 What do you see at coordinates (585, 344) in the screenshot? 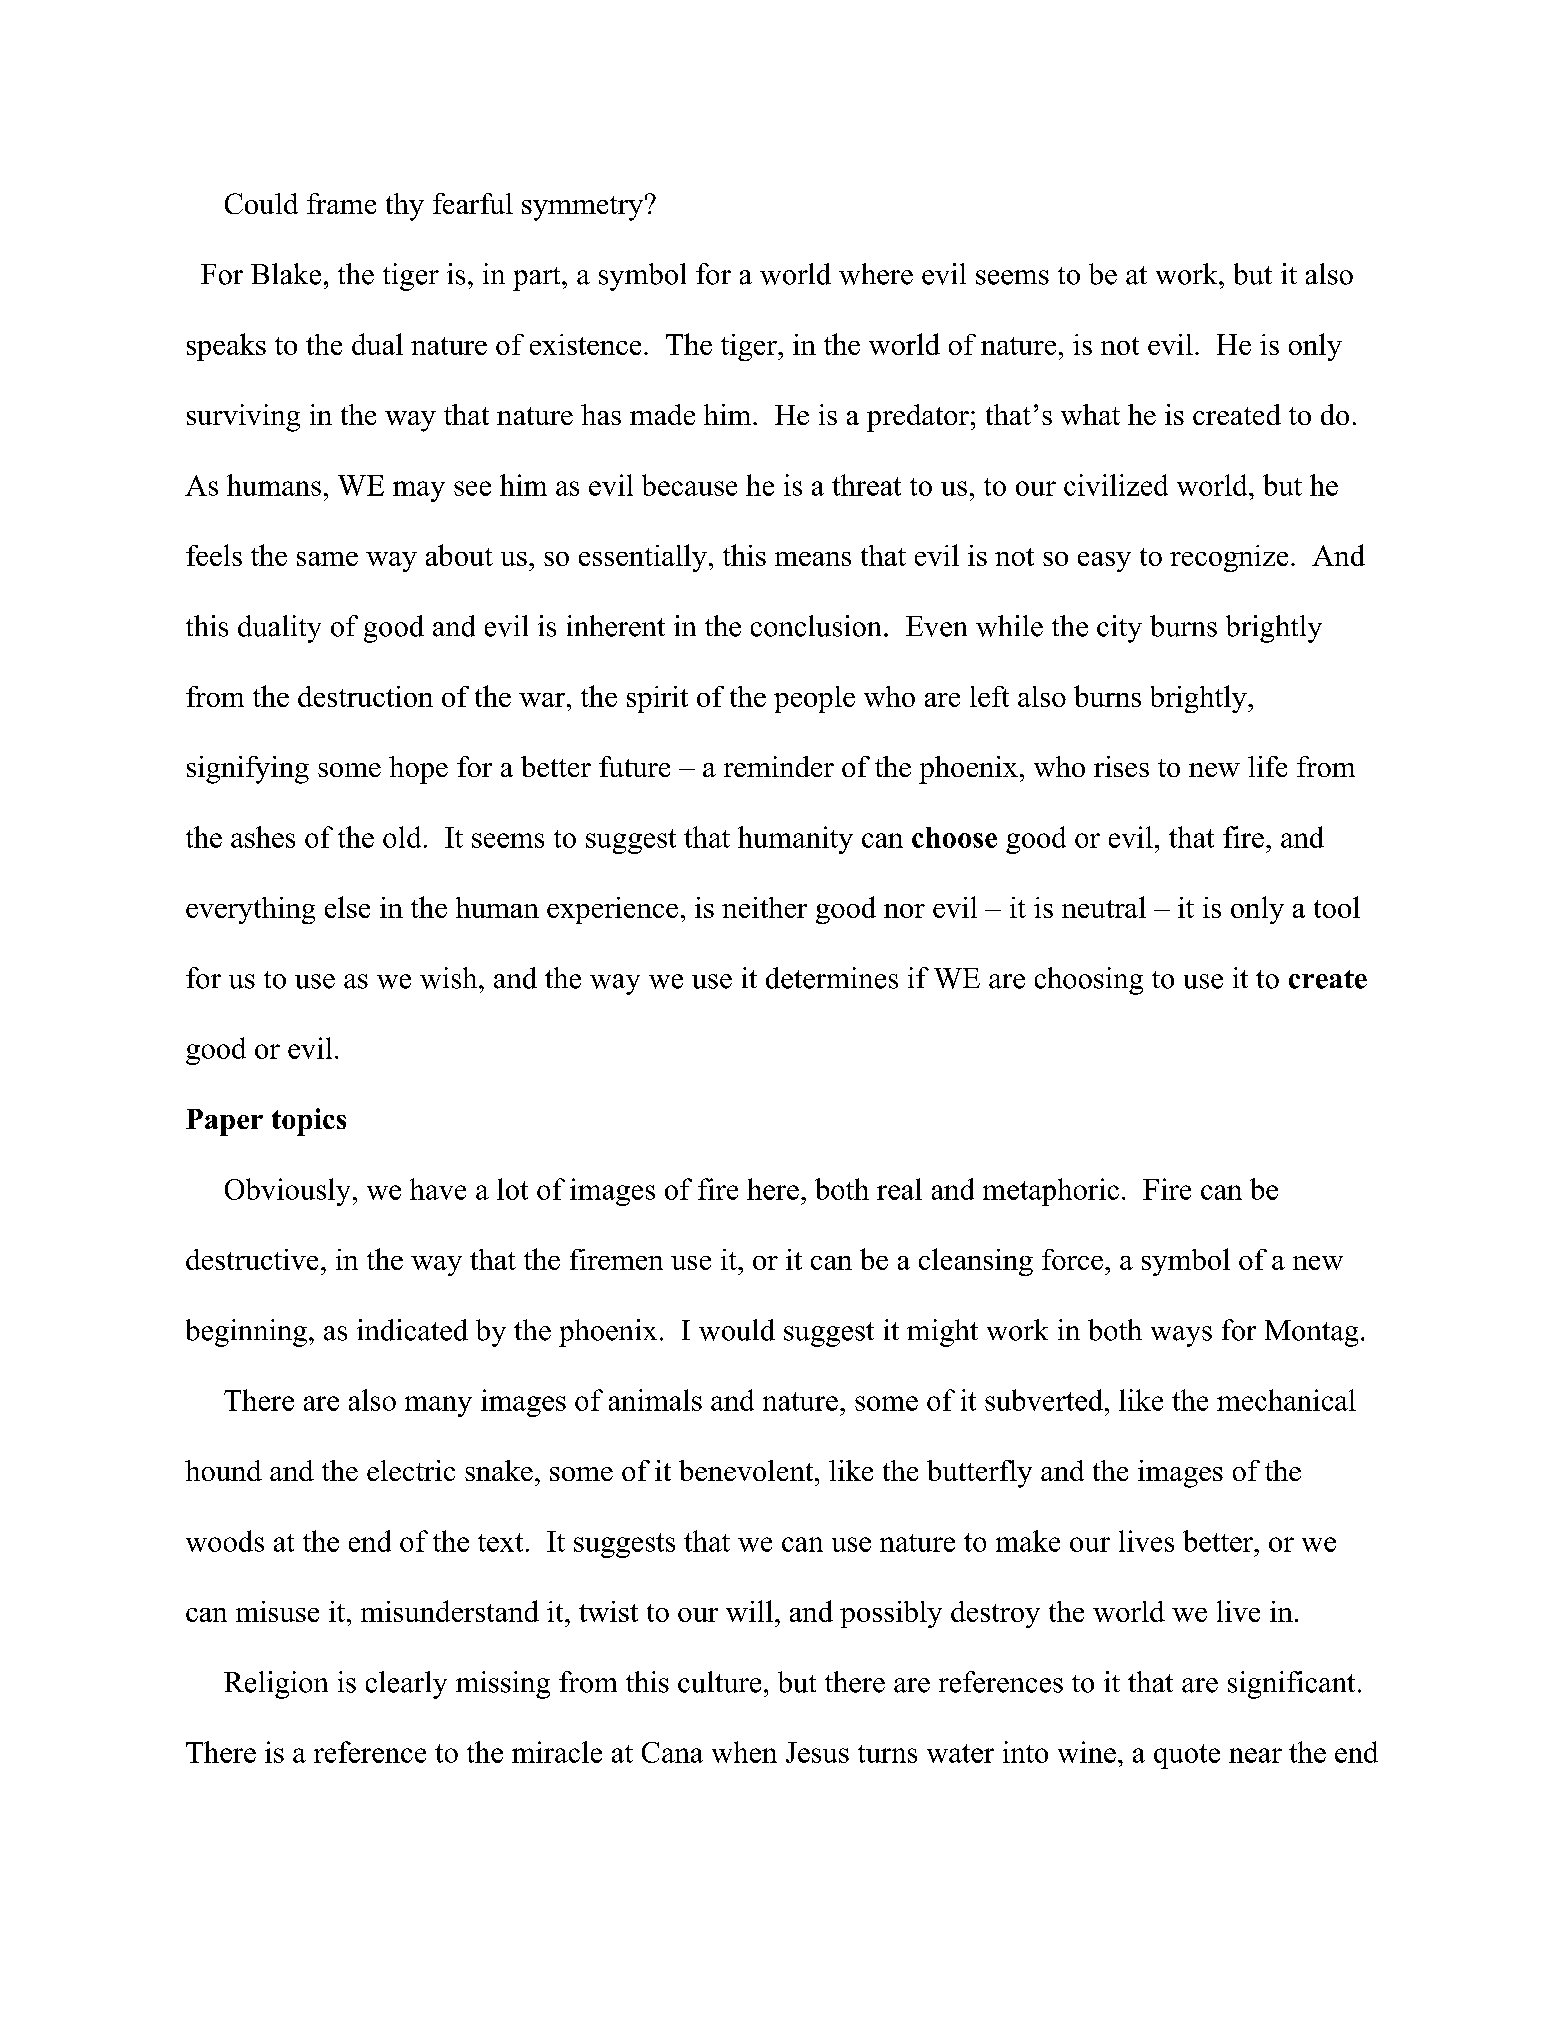
I see `existence` at bounding box center [585, 344].
